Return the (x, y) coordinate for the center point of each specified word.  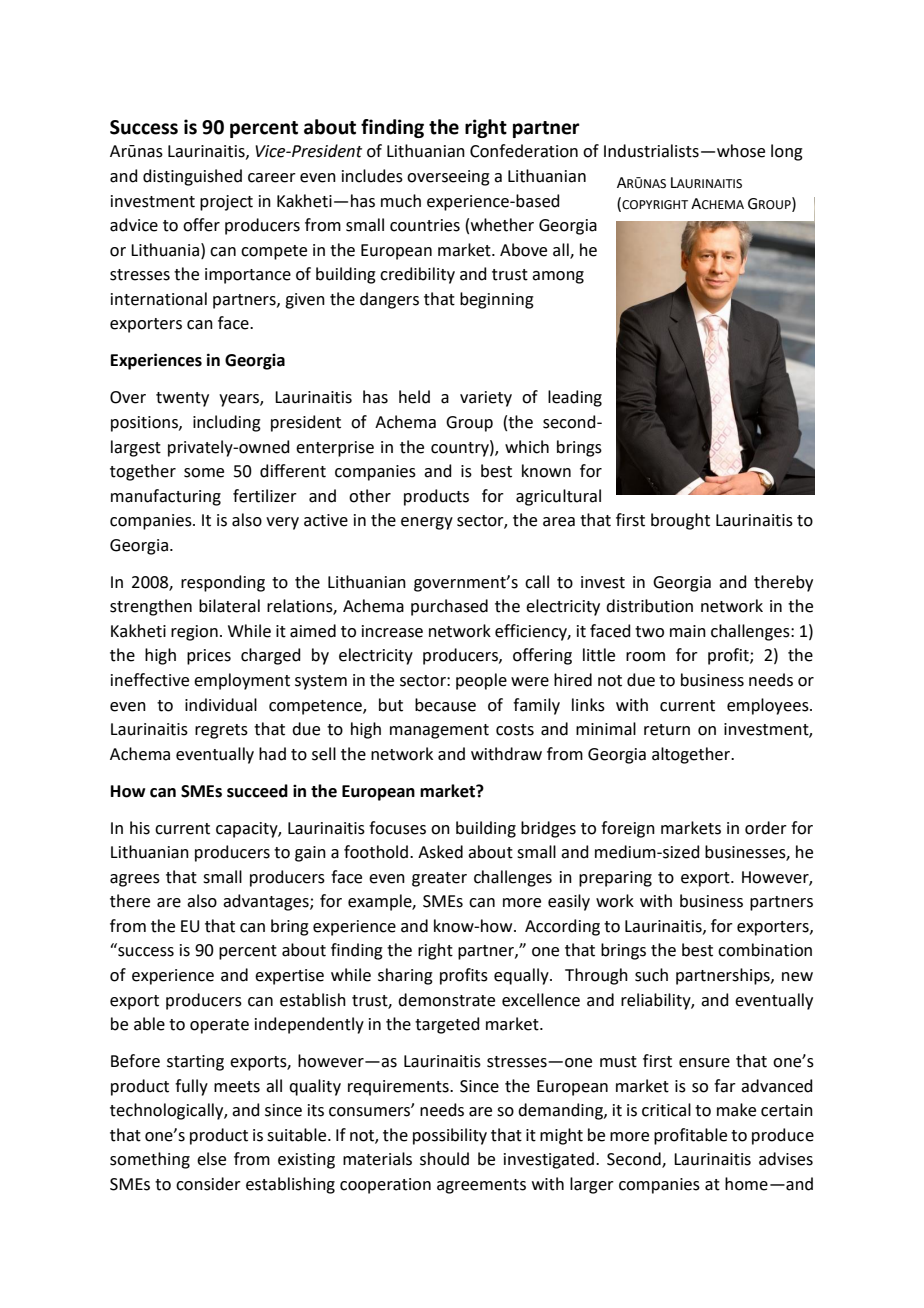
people (481, 681)
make (736, 1110)
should (444, 1159)
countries (425, 225)
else (211, 1159)
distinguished (192, 177)
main (688, 631)
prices (209, 657)
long (787, 152)
